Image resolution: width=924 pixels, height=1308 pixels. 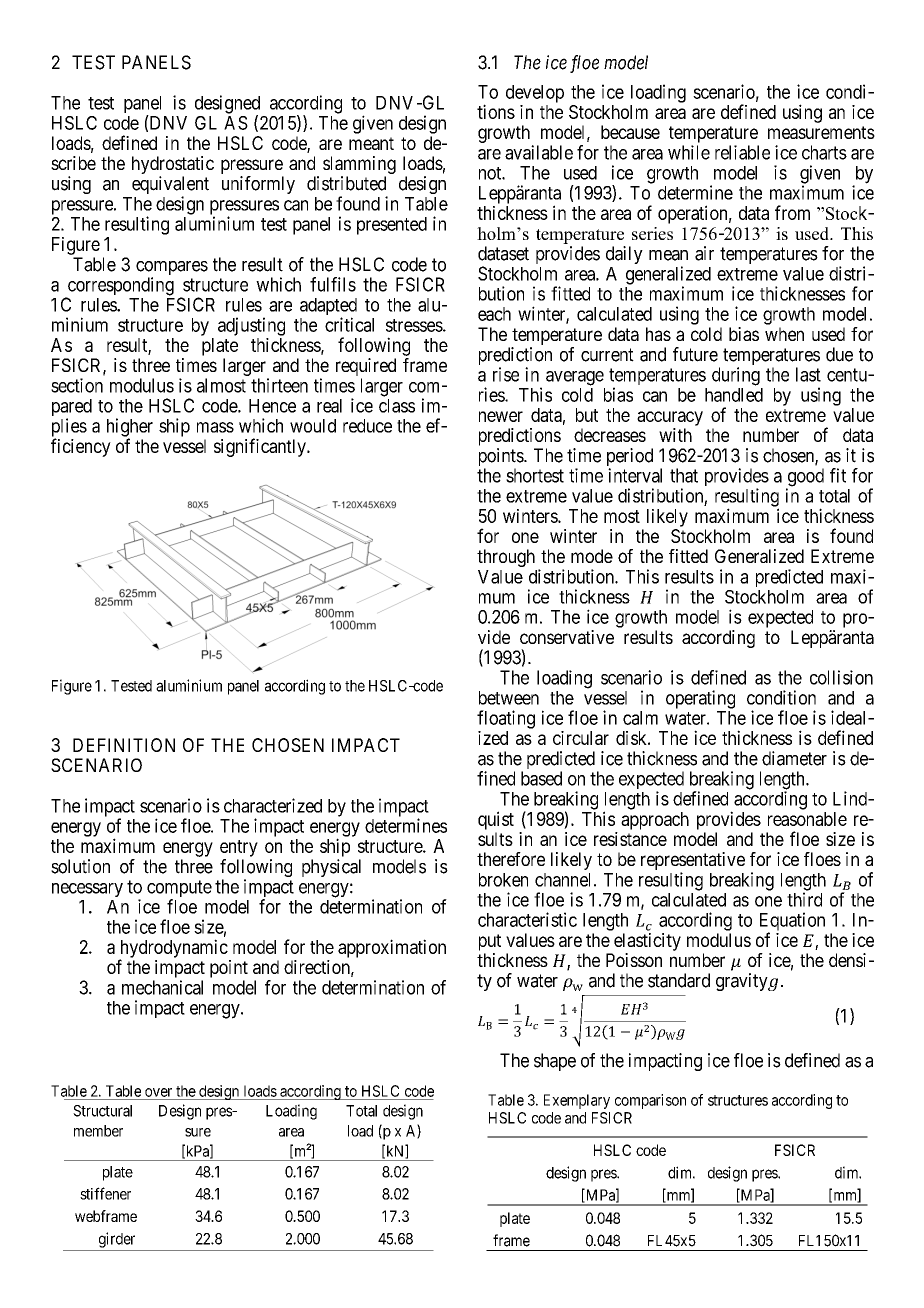 I want to click on hydrostatic, so click(x=173, y=166).
